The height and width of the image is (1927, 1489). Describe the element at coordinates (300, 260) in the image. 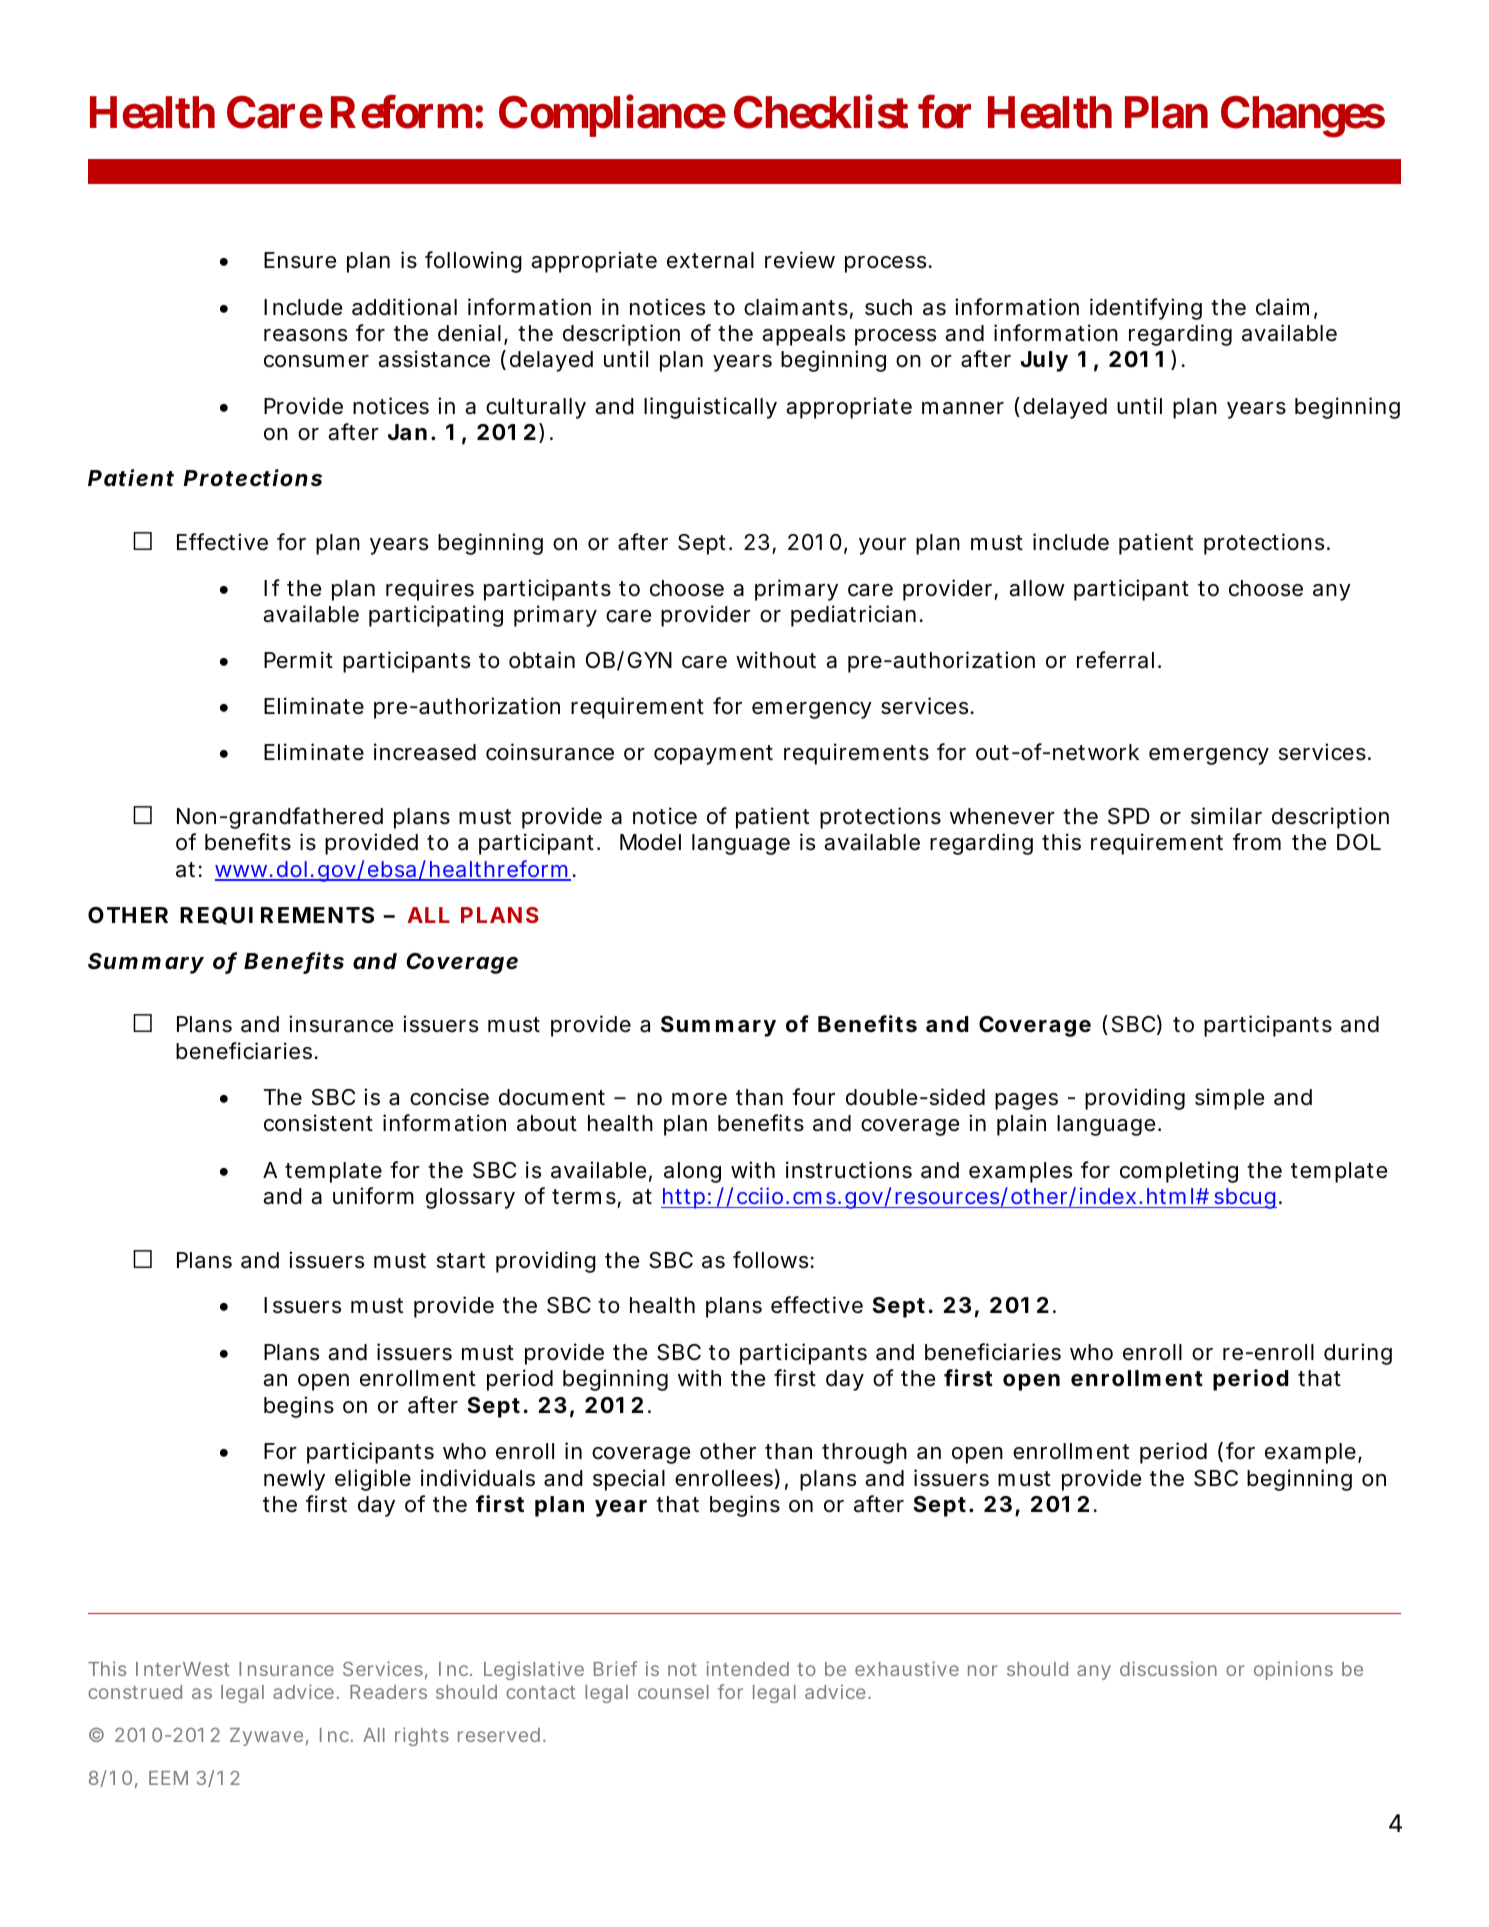

I see `Ensure` at that location.
